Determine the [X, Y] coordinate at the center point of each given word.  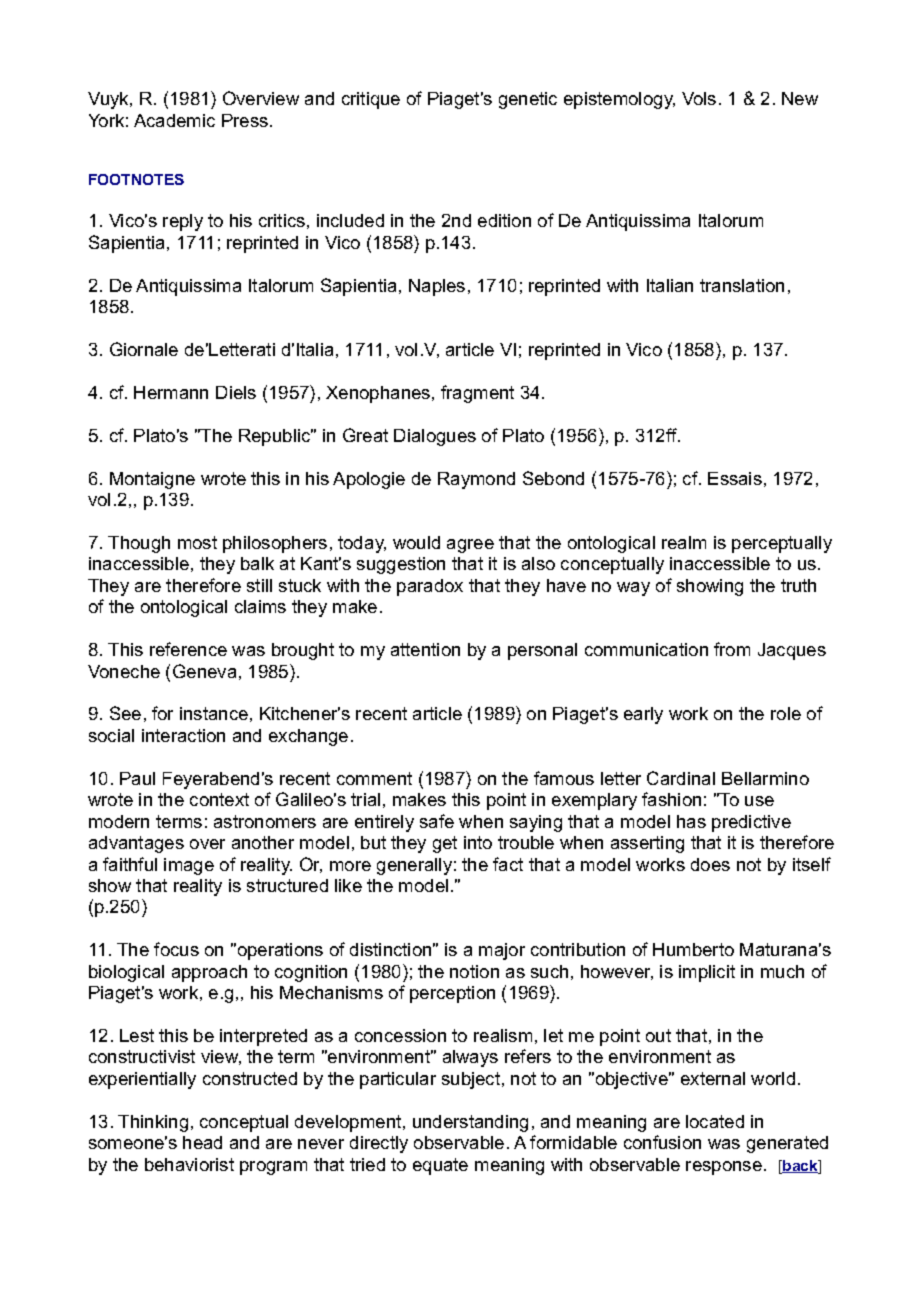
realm [684, 542]
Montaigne [152, 480]
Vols [699, 98]
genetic [528, 100]
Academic [174, 120]
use [759, 801]
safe [437, 821]
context [219, 799]
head [202, 1142]
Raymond [476, 480]
